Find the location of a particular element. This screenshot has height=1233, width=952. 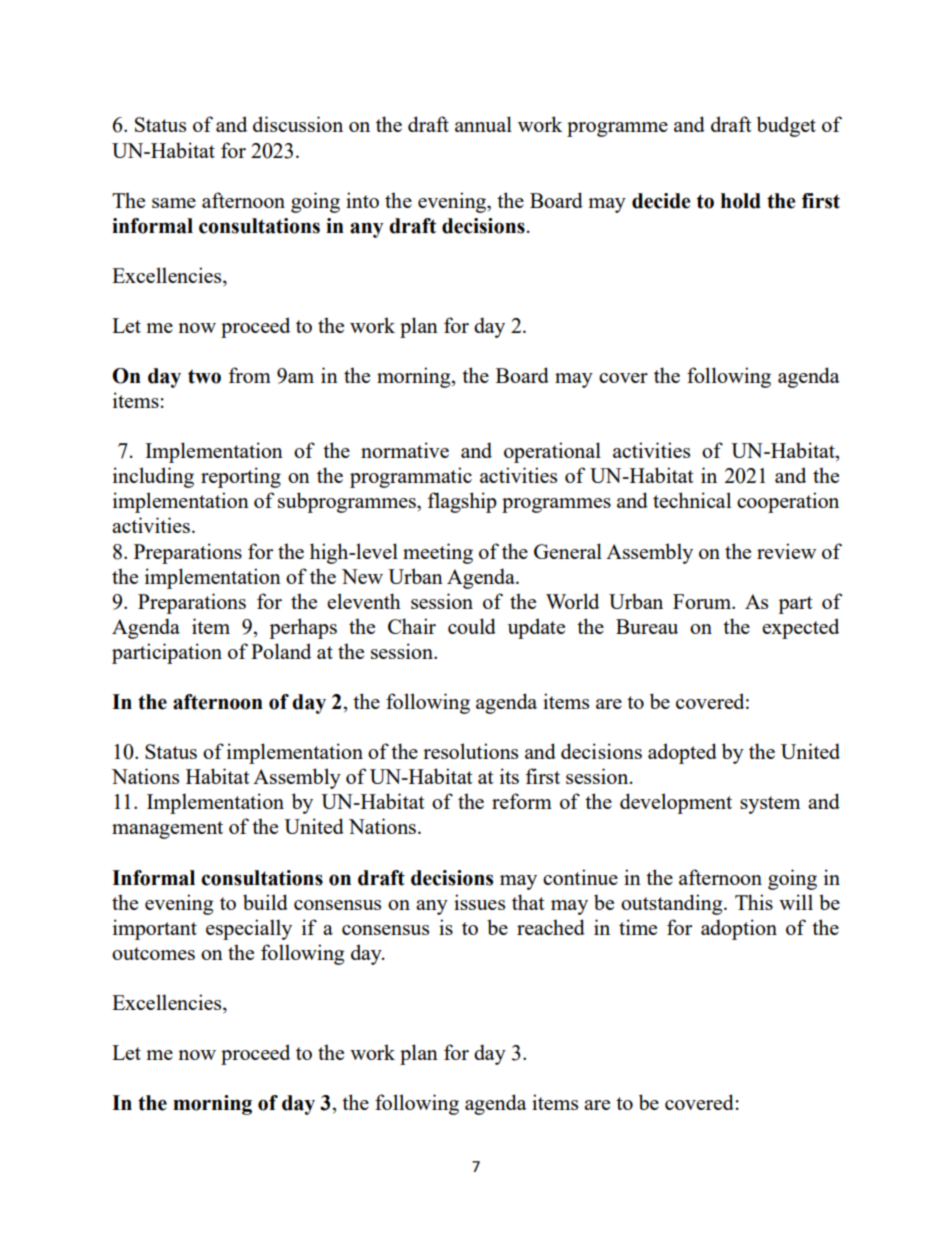

annual is located at coordinates (483, 124).
